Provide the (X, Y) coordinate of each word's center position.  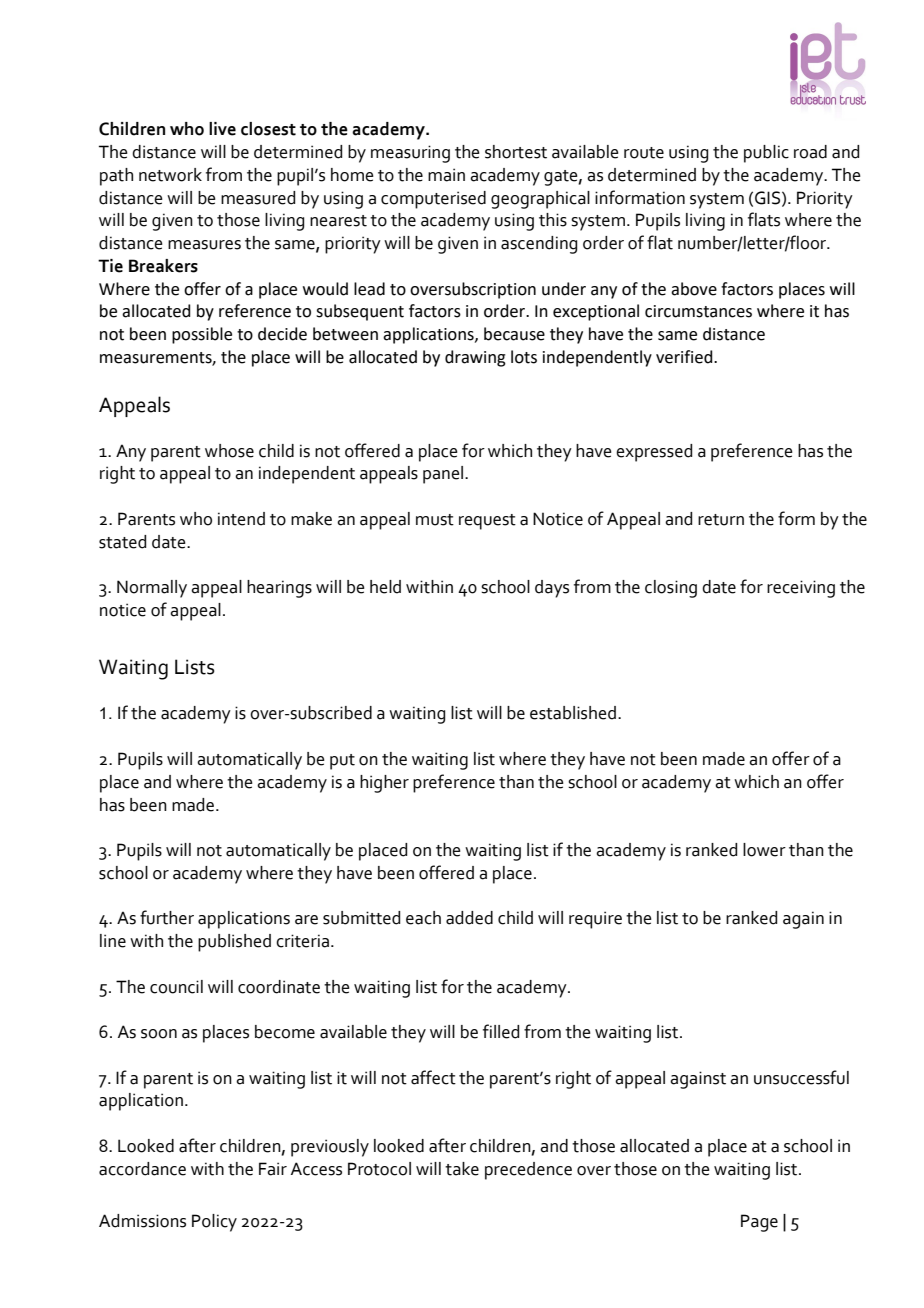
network (170, 175)
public (766, 154)
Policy (214, 1223)
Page (759, 1223)
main (446, 175)
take (462, 1169)
